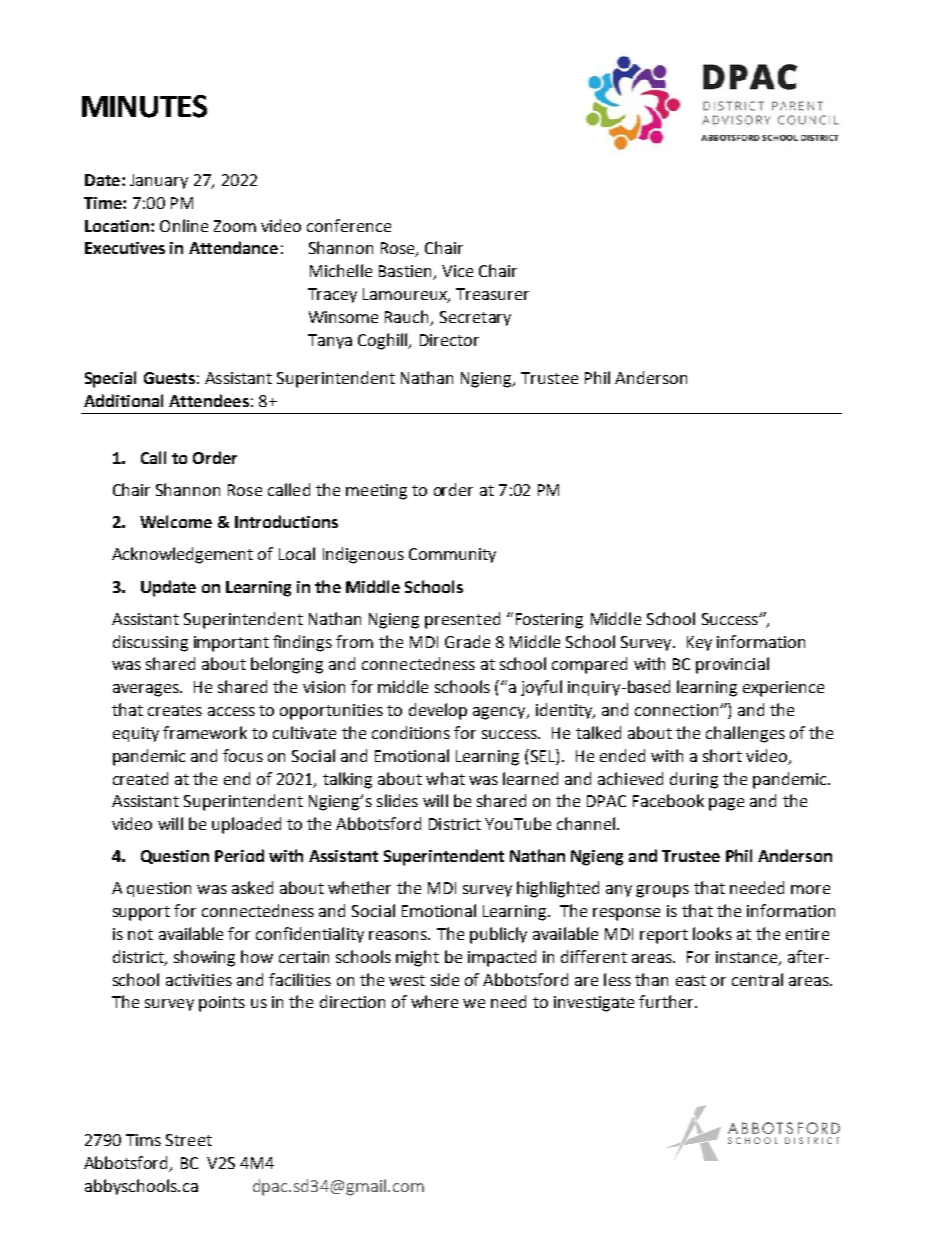  Describe the element at coordinates (492, 294) in the image. I see `Treasurer` at that location.
